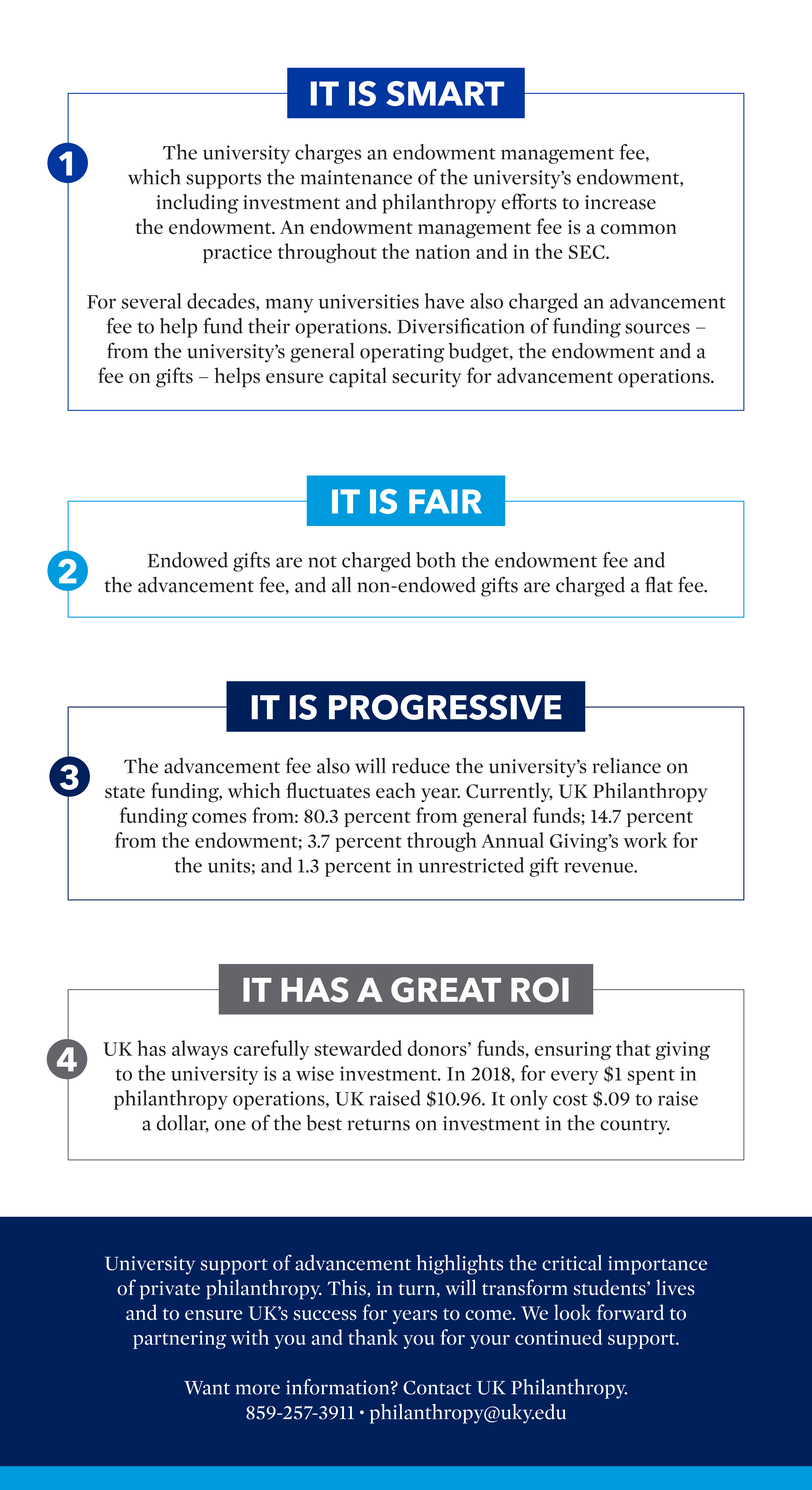 The height and width of the screenshot is (1490, 812). I want to click on increase, so click(620, 202).
